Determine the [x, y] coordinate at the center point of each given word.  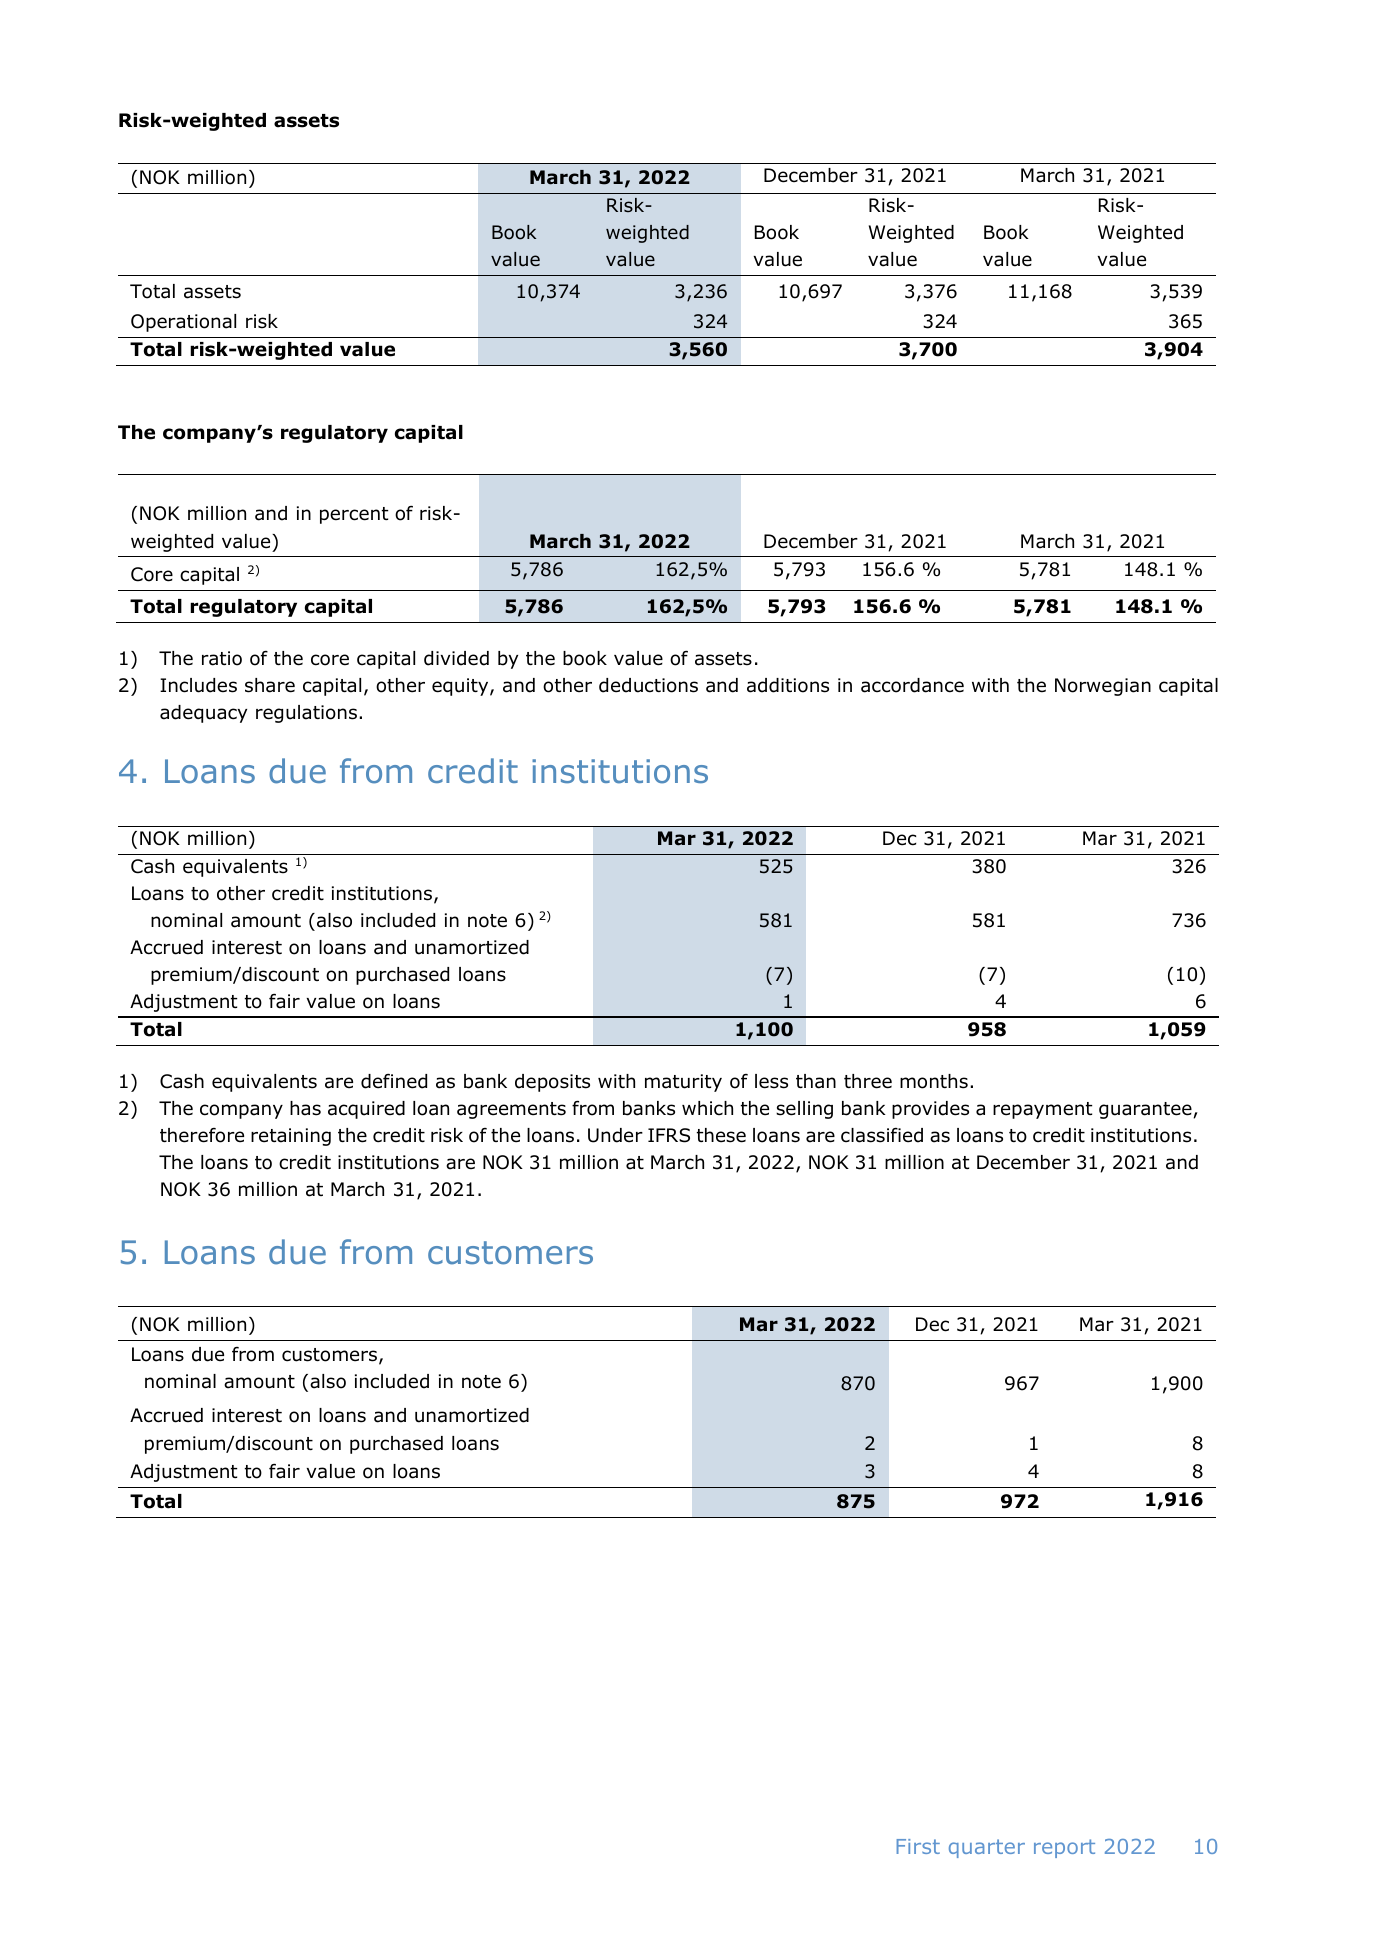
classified [882, 1135]
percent [354, 515]
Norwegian [1103, 687]
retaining [291, 1137]
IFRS [669, 1135]
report [1064, 1848]
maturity [683, 1083]
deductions [648, 685]
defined [394, 1081]
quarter [987, 1848]
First [918, 1846]
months [934, 1081]
